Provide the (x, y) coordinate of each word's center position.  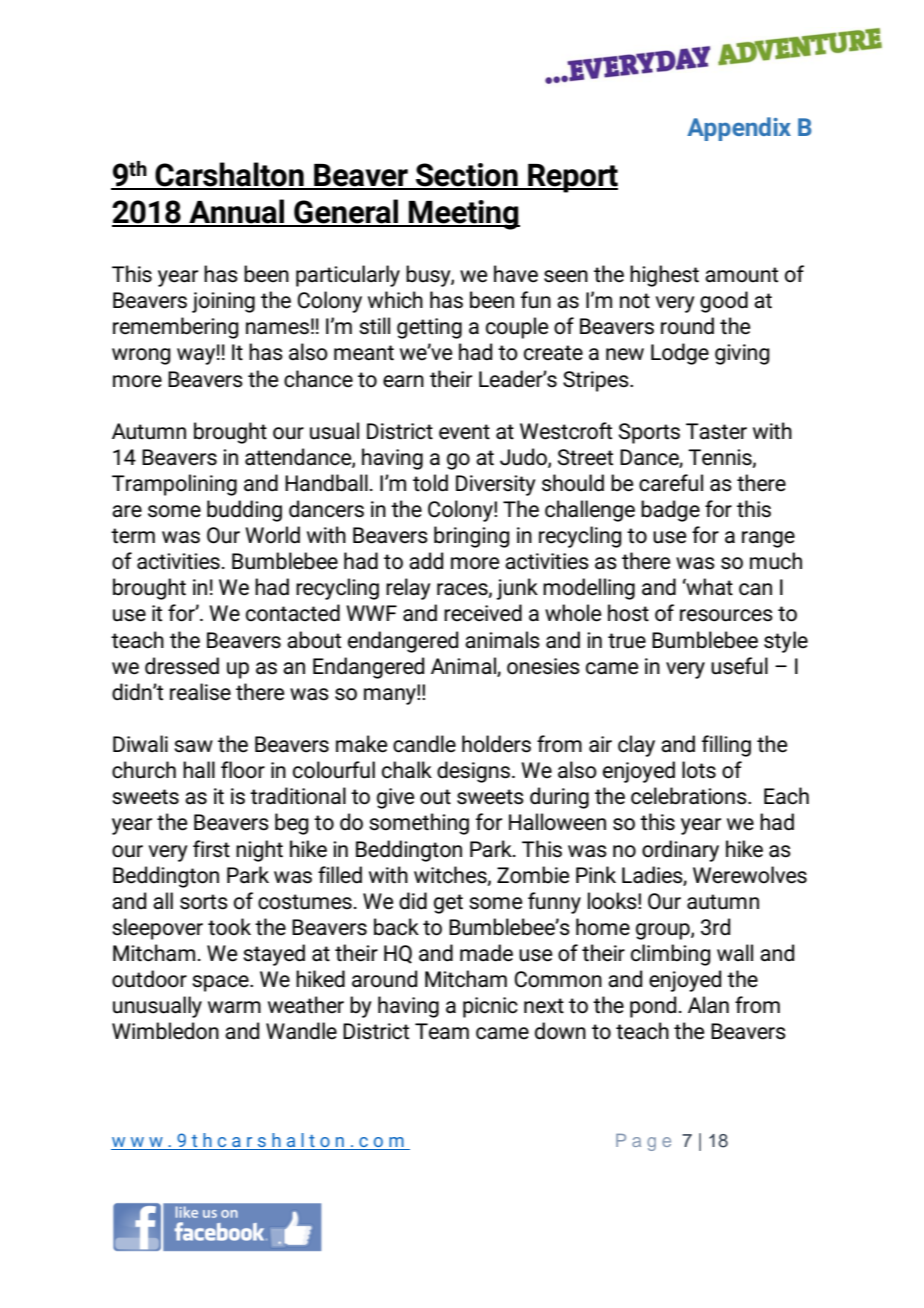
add (426, 561)
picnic (490, 1007)
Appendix (739, 129)
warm (234, 1007)
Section (467, 176)
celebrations (690, 796)
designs (473, 772)
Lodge (680, 354)
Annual (237, 212)
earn (403, 381)
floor (243, 770)
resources (726, 615)
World (272, 535)
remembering (176, 328)
